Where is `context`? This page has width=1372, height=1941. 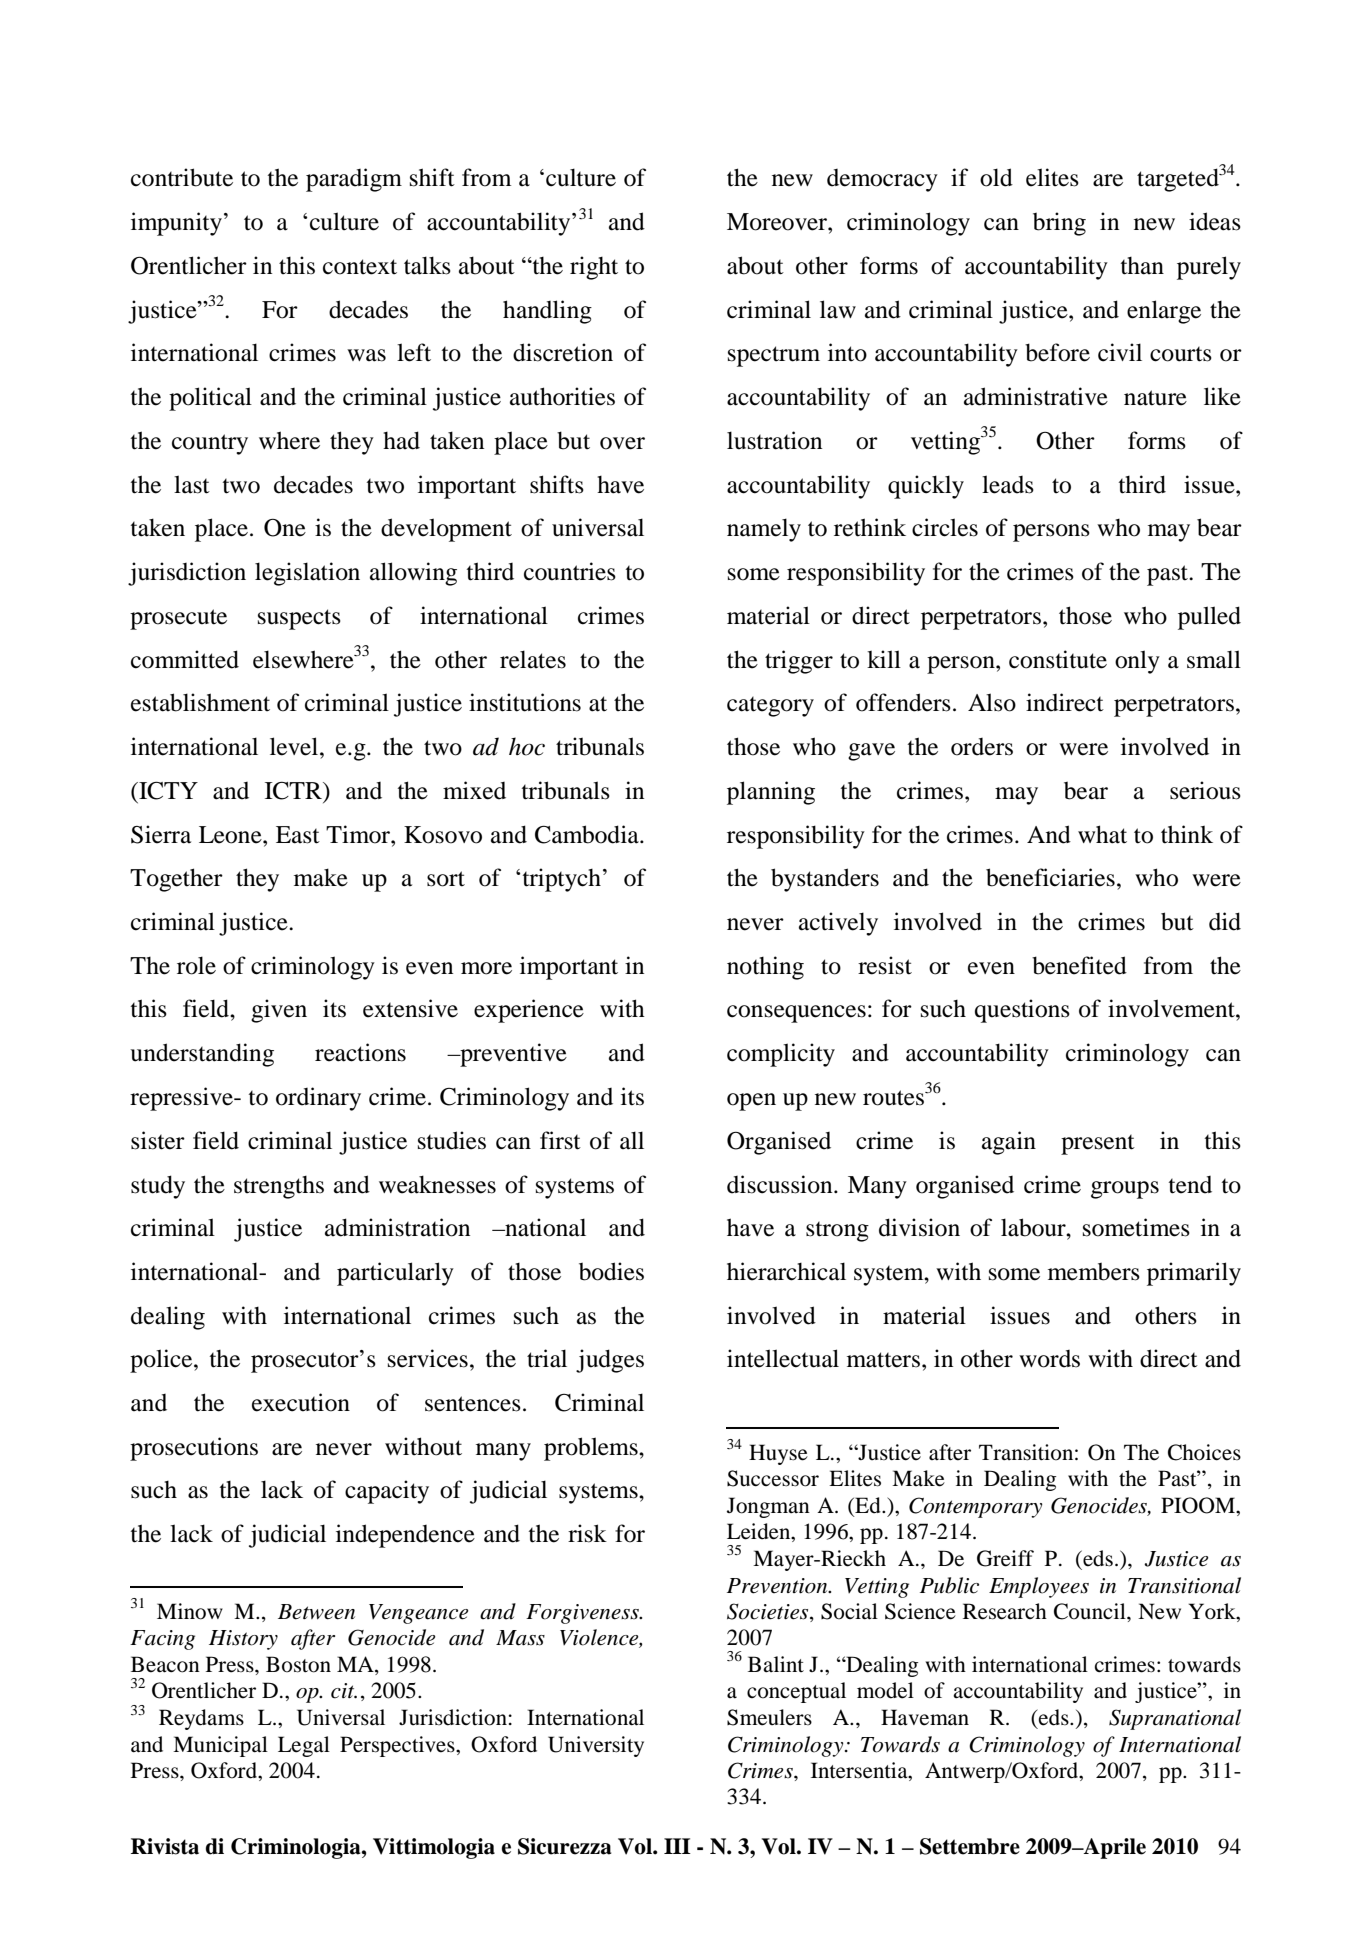 context is located at coordinates (360, 267).
